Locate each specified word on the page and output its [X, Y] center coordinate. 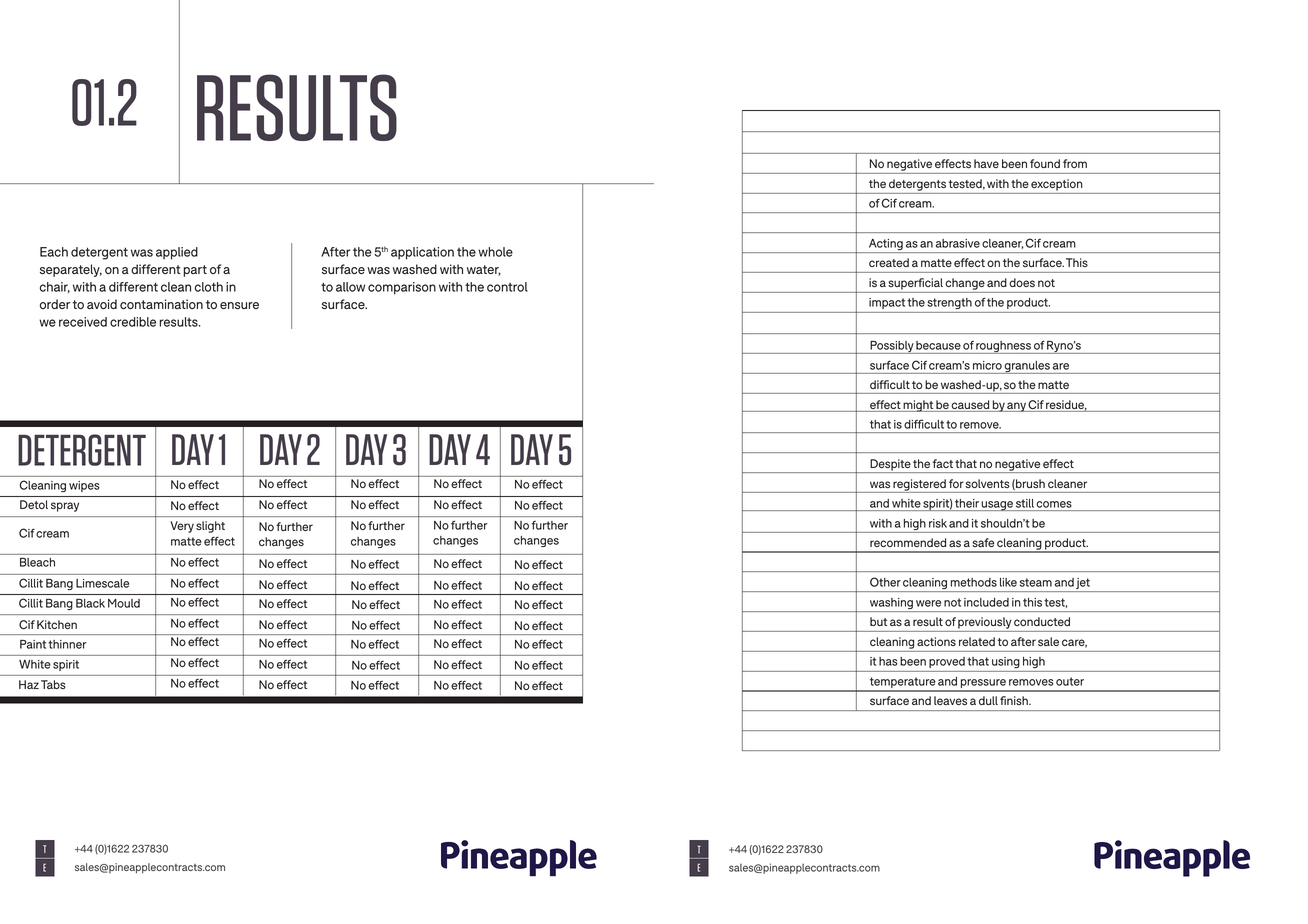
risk [938, 523]
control [507, 287]
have [986, 163]
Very [182, 527]
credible [133, 322]
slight [210, 527]
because [938, 345]
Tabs [53, 684]
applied [177, 253]
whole [495, 252]
